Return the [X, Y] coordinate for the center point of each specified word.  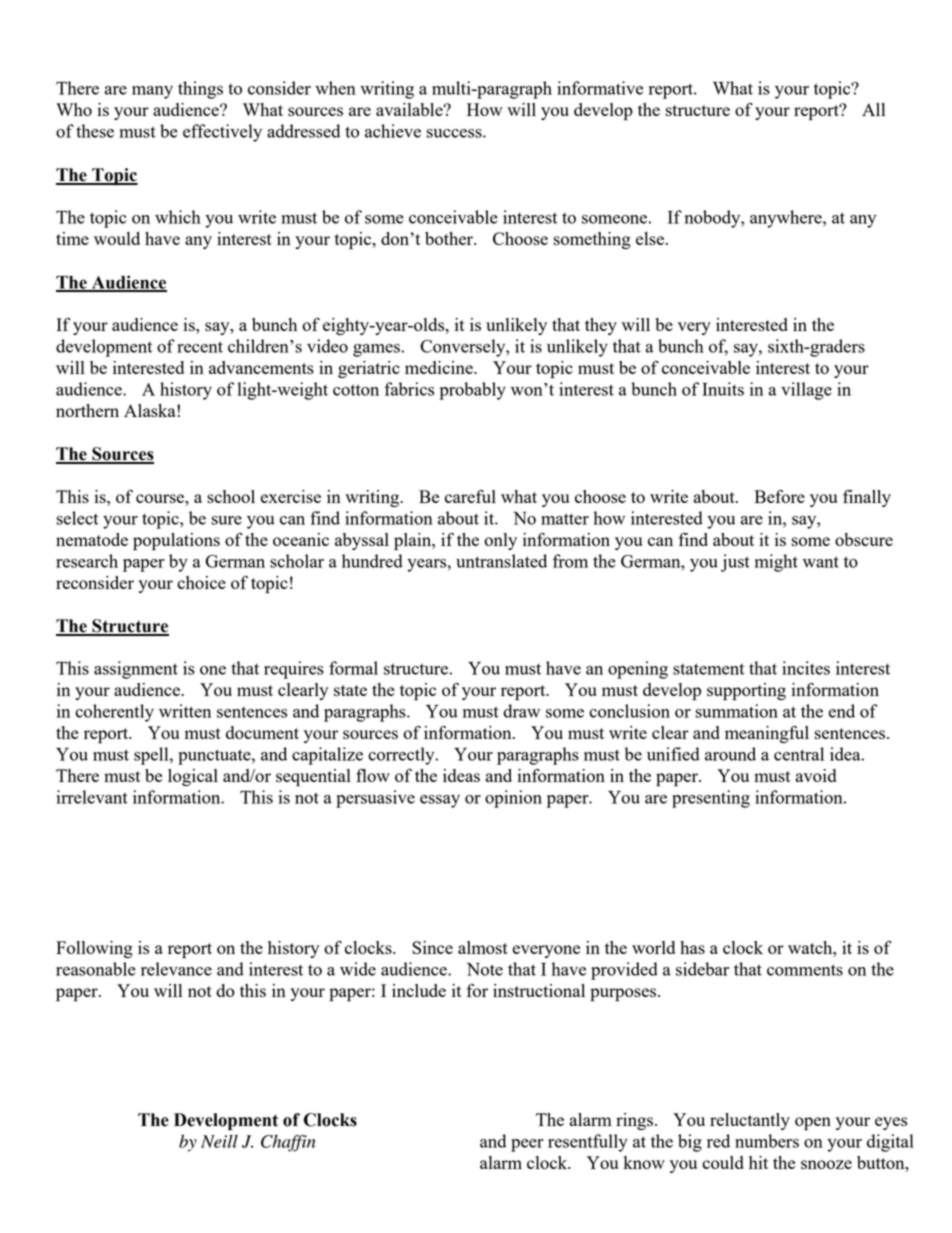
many [152, 92]
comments [805, 970]
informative [600, 88]
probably [472, 391]
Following [94, 949]
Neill [219, 1141]
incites [806, 668]
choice [201, 582]
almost [483, 947]
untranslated [501, 561]
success [455, 133]
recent [200, 347]
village [806, 391]
